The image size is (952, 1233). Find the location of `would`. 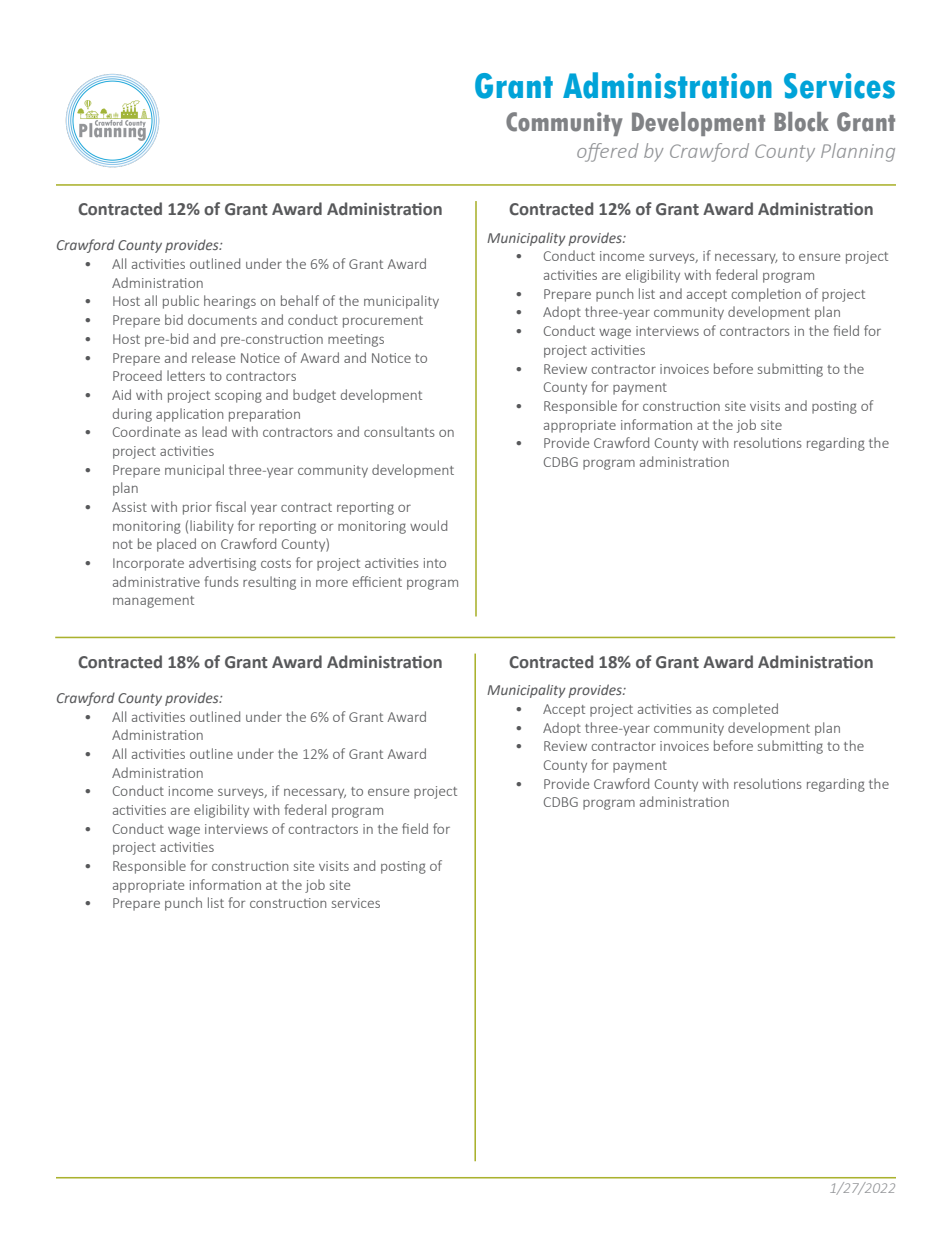

would is located at coordinates (428, 525).
